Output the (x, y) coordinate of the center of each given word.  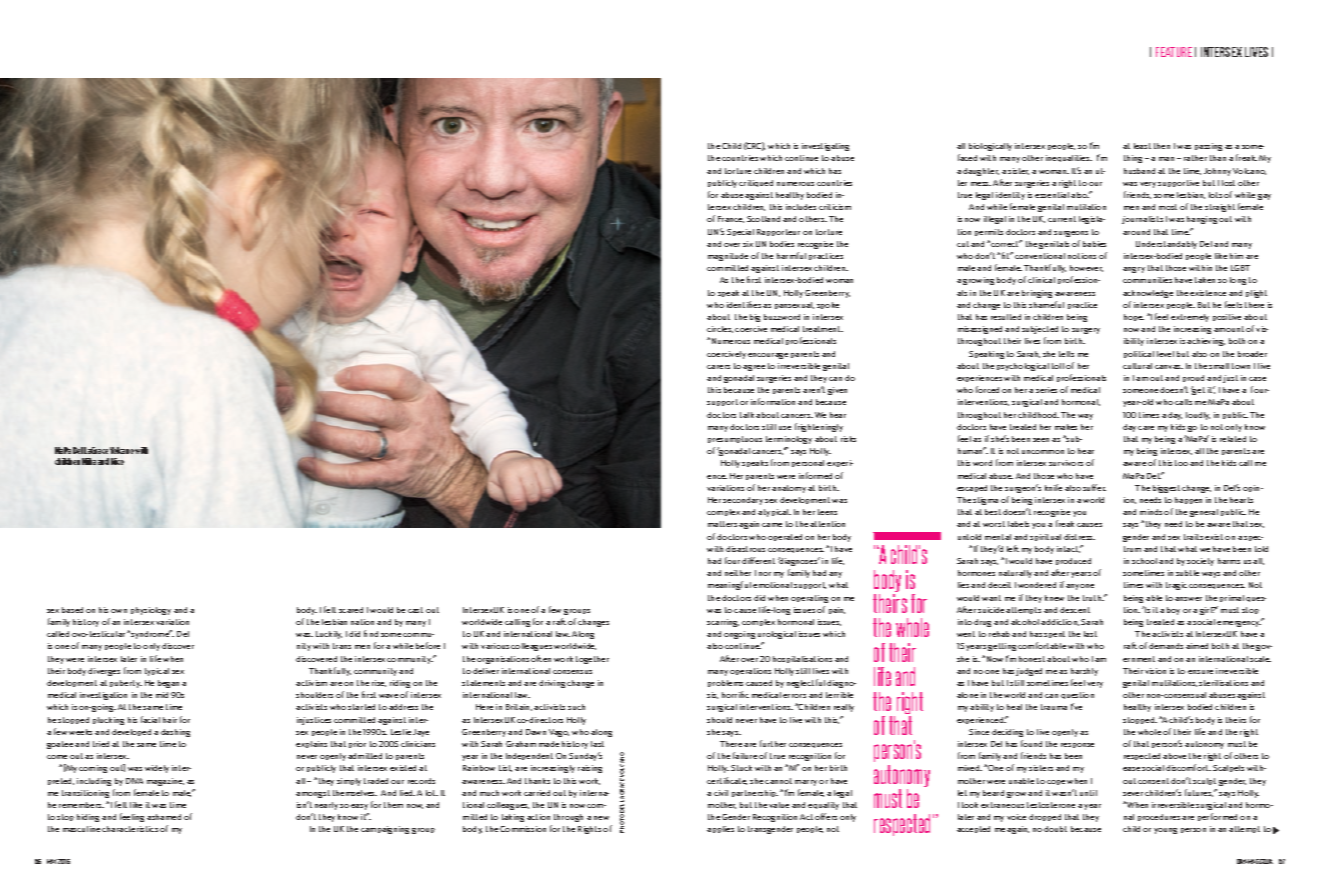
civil (721, 793)
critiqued (756, 183)
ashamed (164, 817)
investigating (825, 147)
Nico (117, 461)
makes (1066, 427)
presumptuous (735, 439)
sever (1133, 794)
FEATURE (1174, 52)
